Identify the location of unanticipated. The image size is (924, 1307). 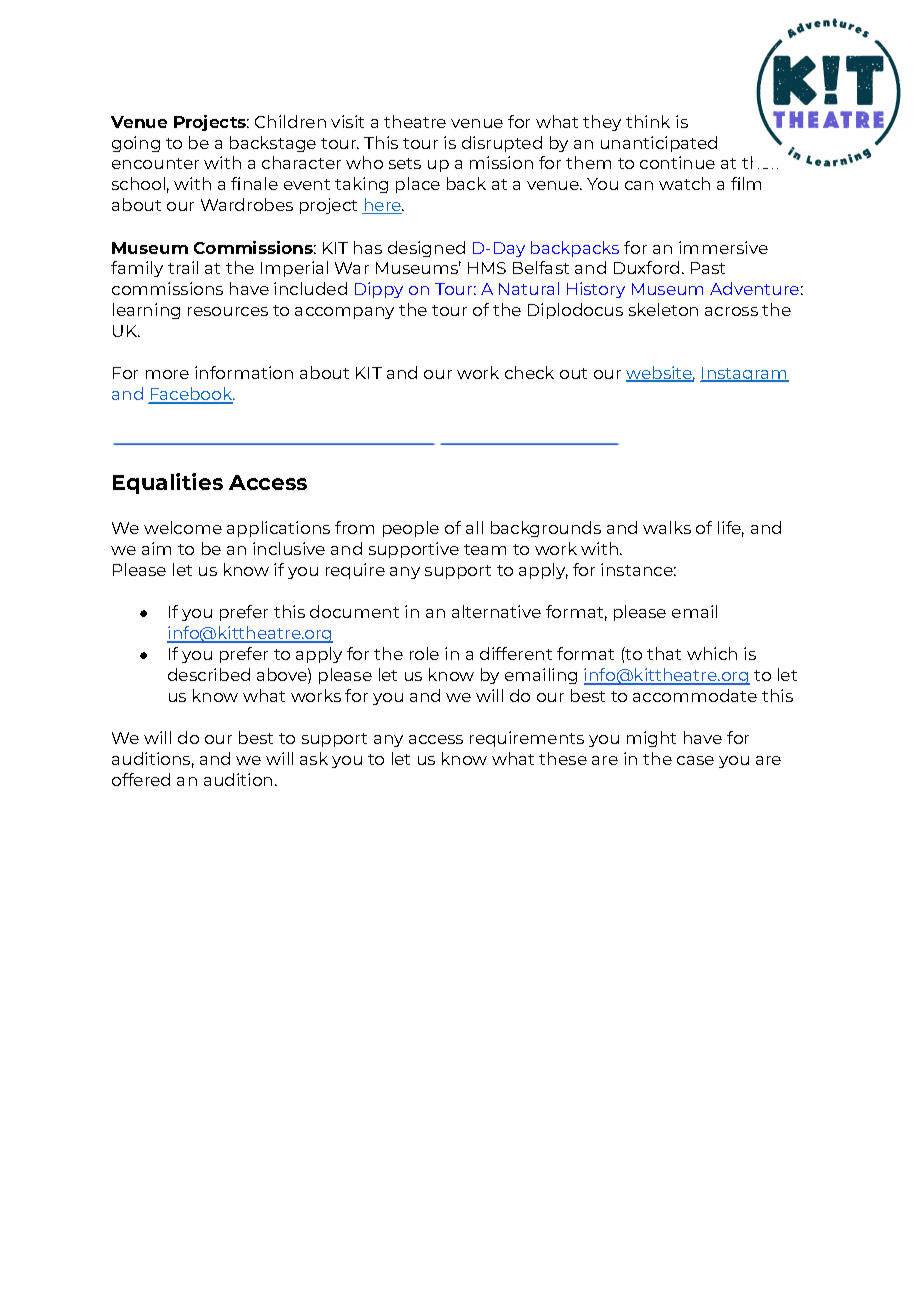
(659, 144).
